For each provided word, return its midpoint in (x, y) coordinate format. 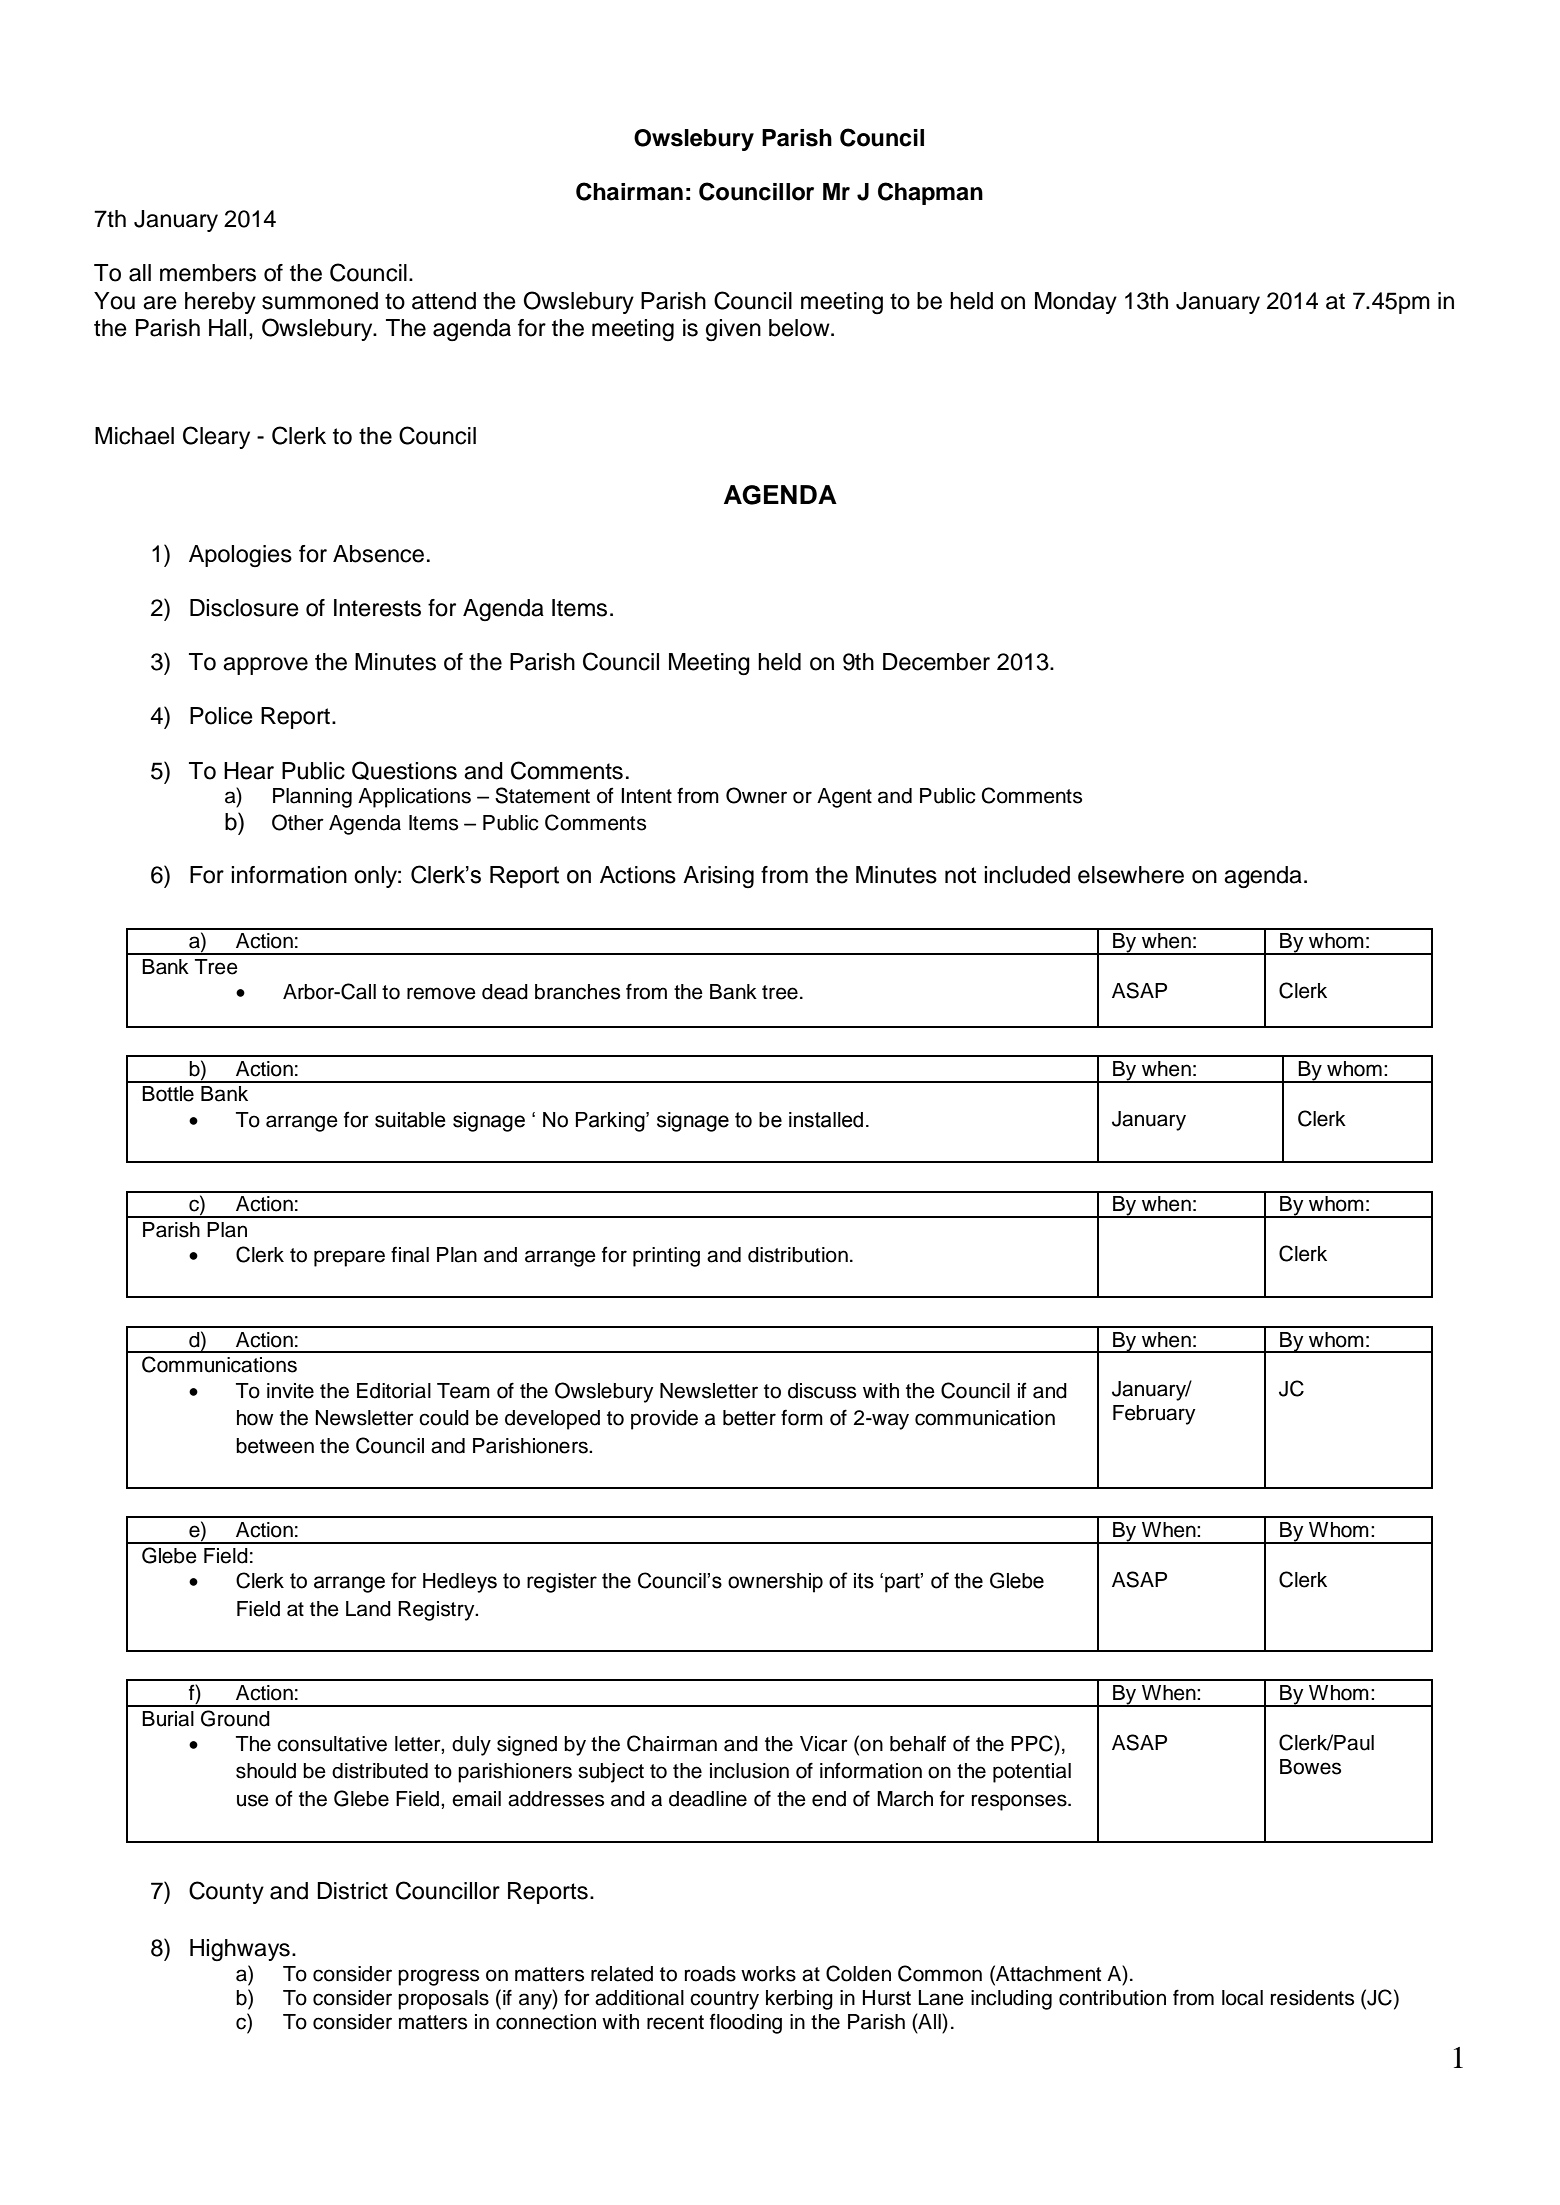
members (208, 273)
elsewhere (1131, 875)
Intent (646, 796)
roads (710, 1974)
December (936, 662)
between (275, 1446)
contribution (1112, 1998)
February (1154, 1415)
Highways (240, 1950)
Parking (611, 1122)
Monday (1076, 303)
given (733, 330)
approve (265, 666)
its (864, 1581)
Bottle (168, 1094)
